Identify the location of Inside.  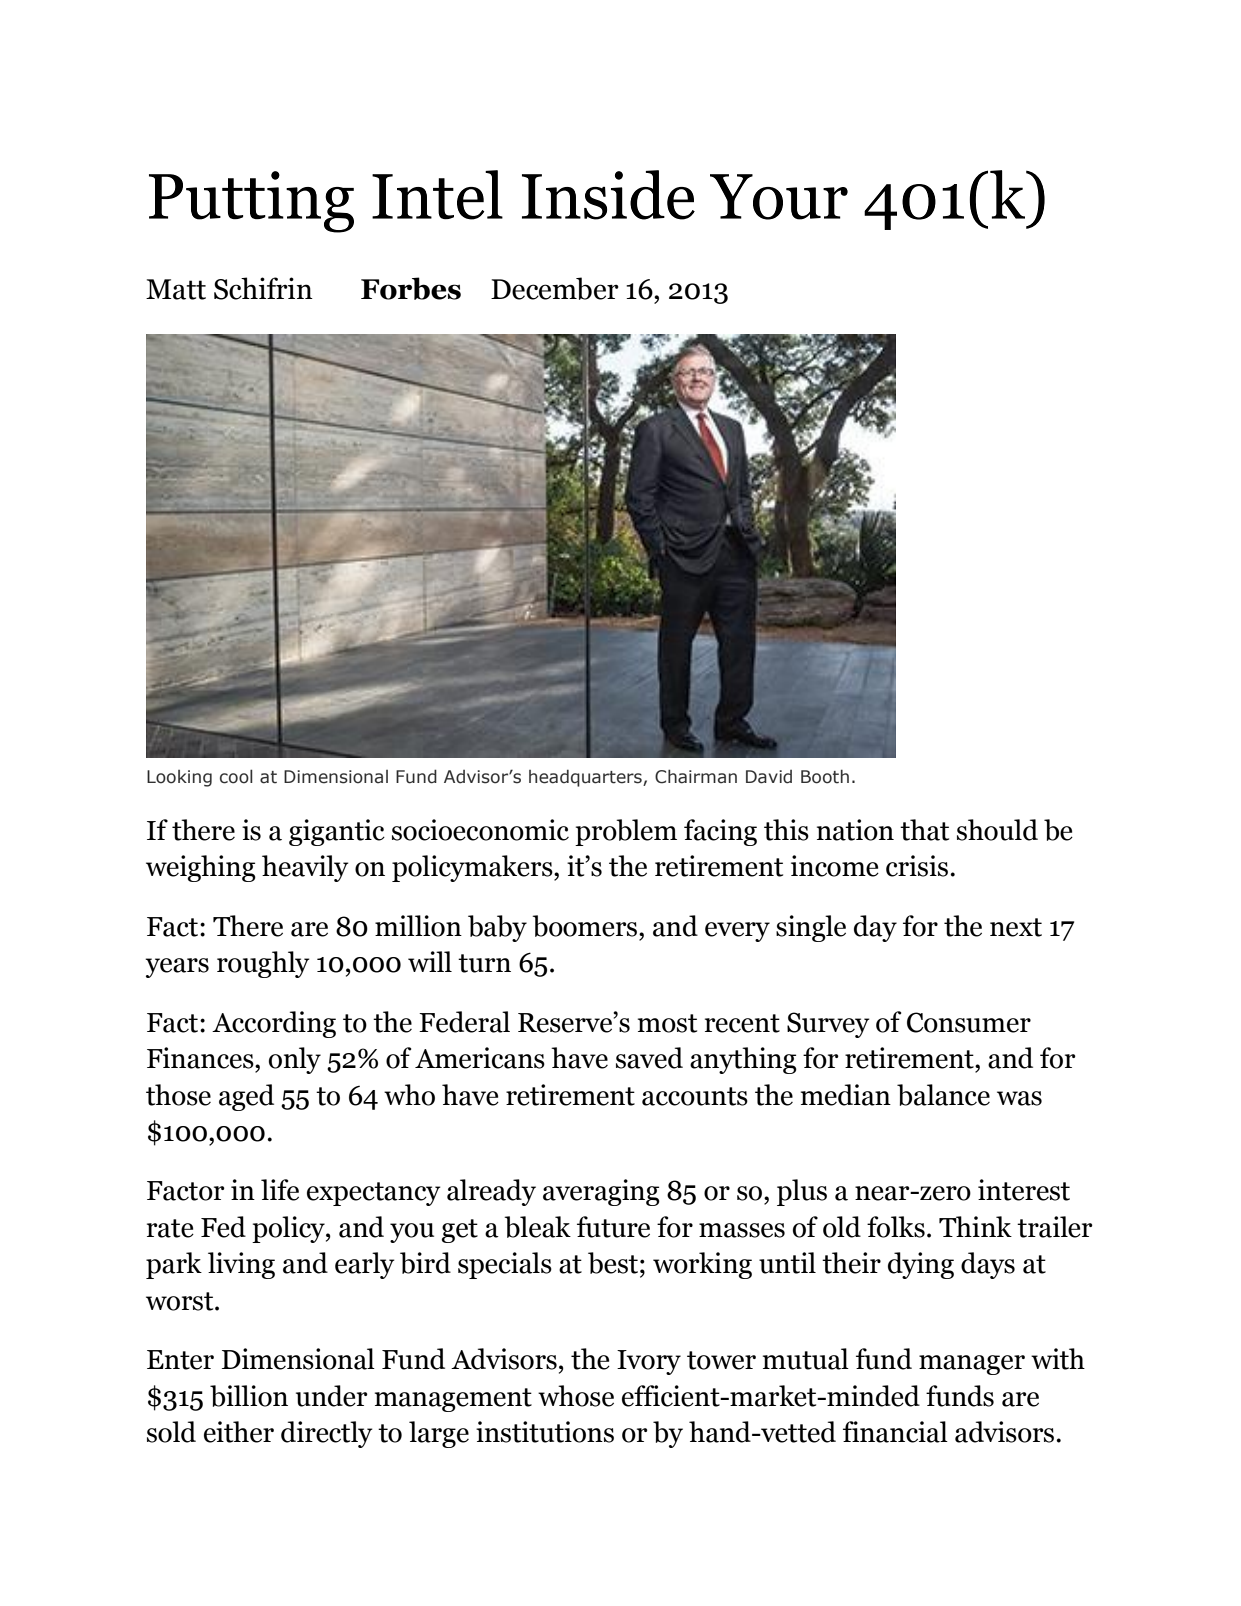
(608, 195).
